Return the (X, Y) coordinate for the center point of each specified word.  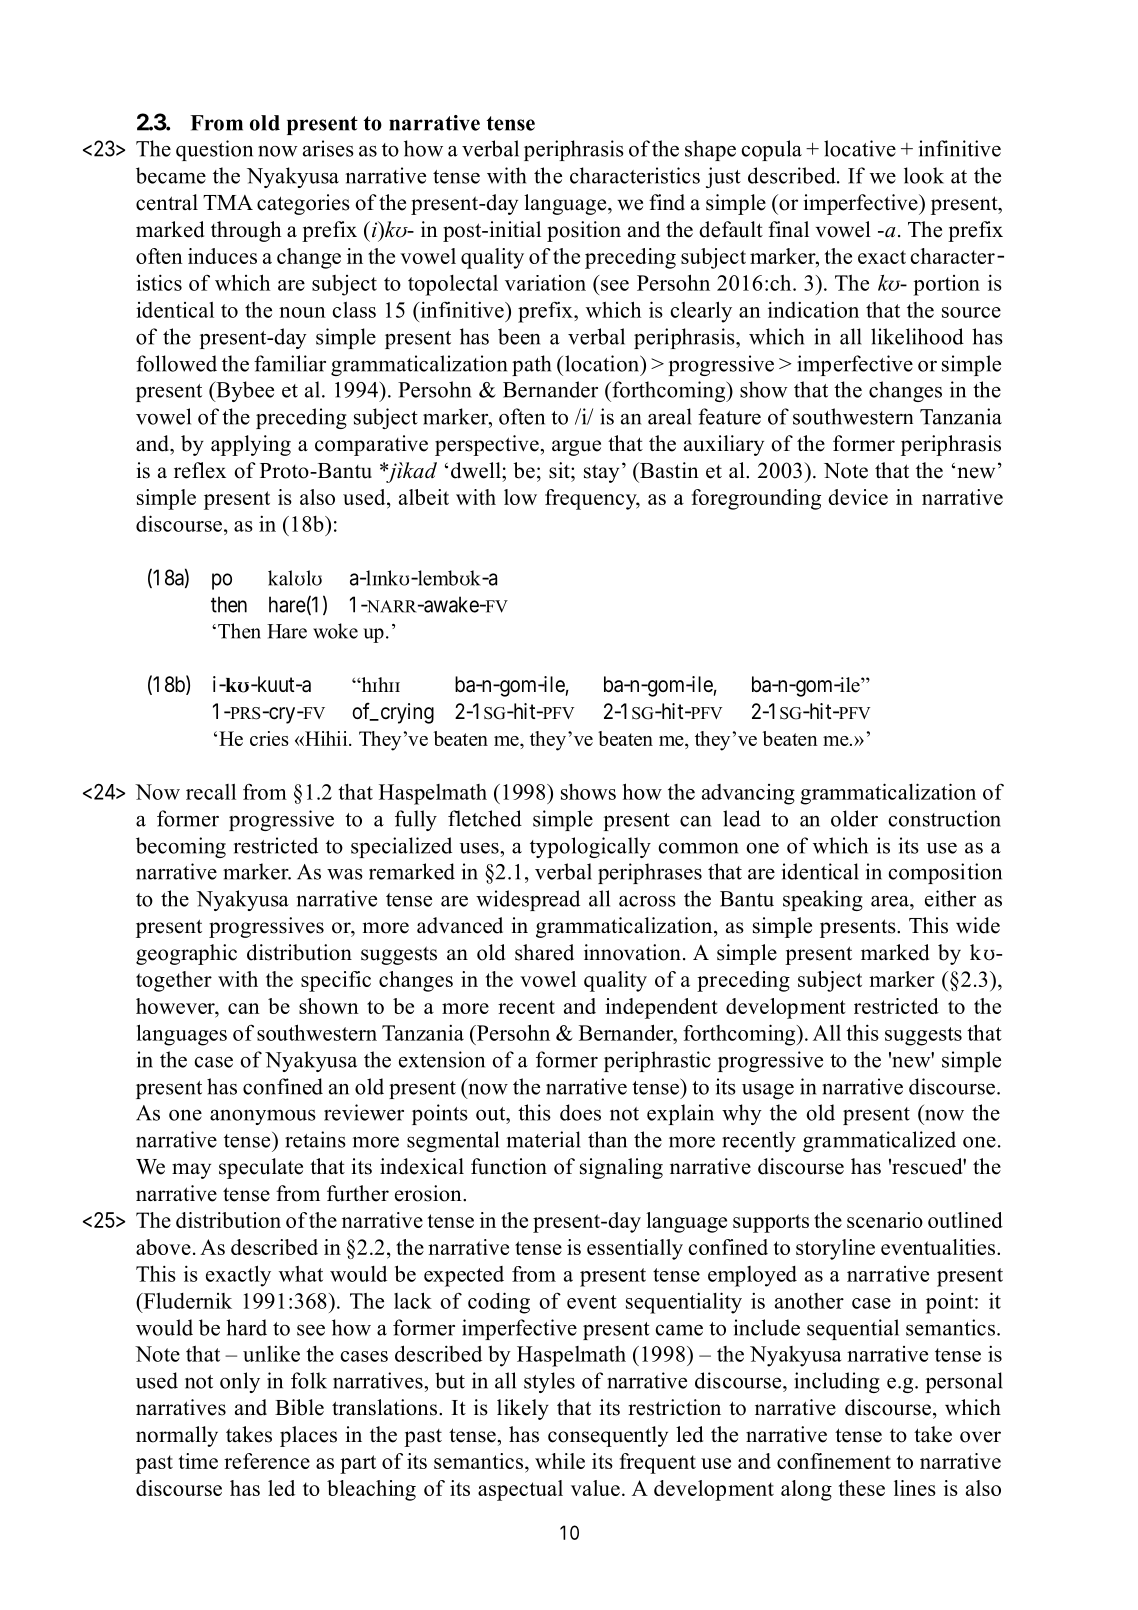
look (924, 175)
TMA (228, 202)
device (858, 497)
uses (480, 848)
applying (251, 445)
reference (267, 1461)
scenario (885, 1220)
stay (601, 473)
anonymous (263, 1117)
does (580, 1112)
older (854, 818)
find (667, 202)
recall (211, 792)
